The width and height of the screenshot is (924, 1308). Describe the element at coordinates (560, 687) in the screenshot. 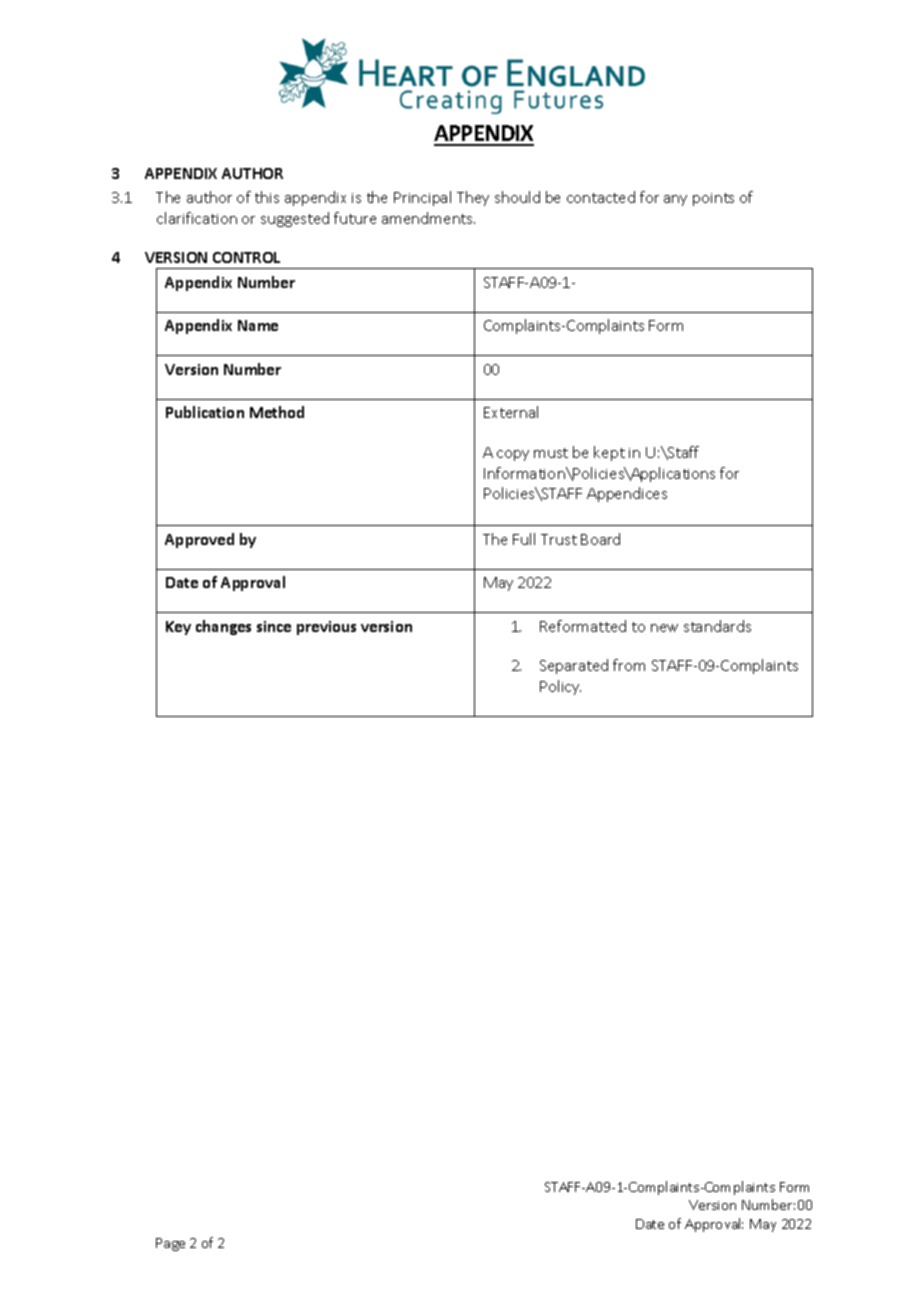

I see `Policy` at that location.
